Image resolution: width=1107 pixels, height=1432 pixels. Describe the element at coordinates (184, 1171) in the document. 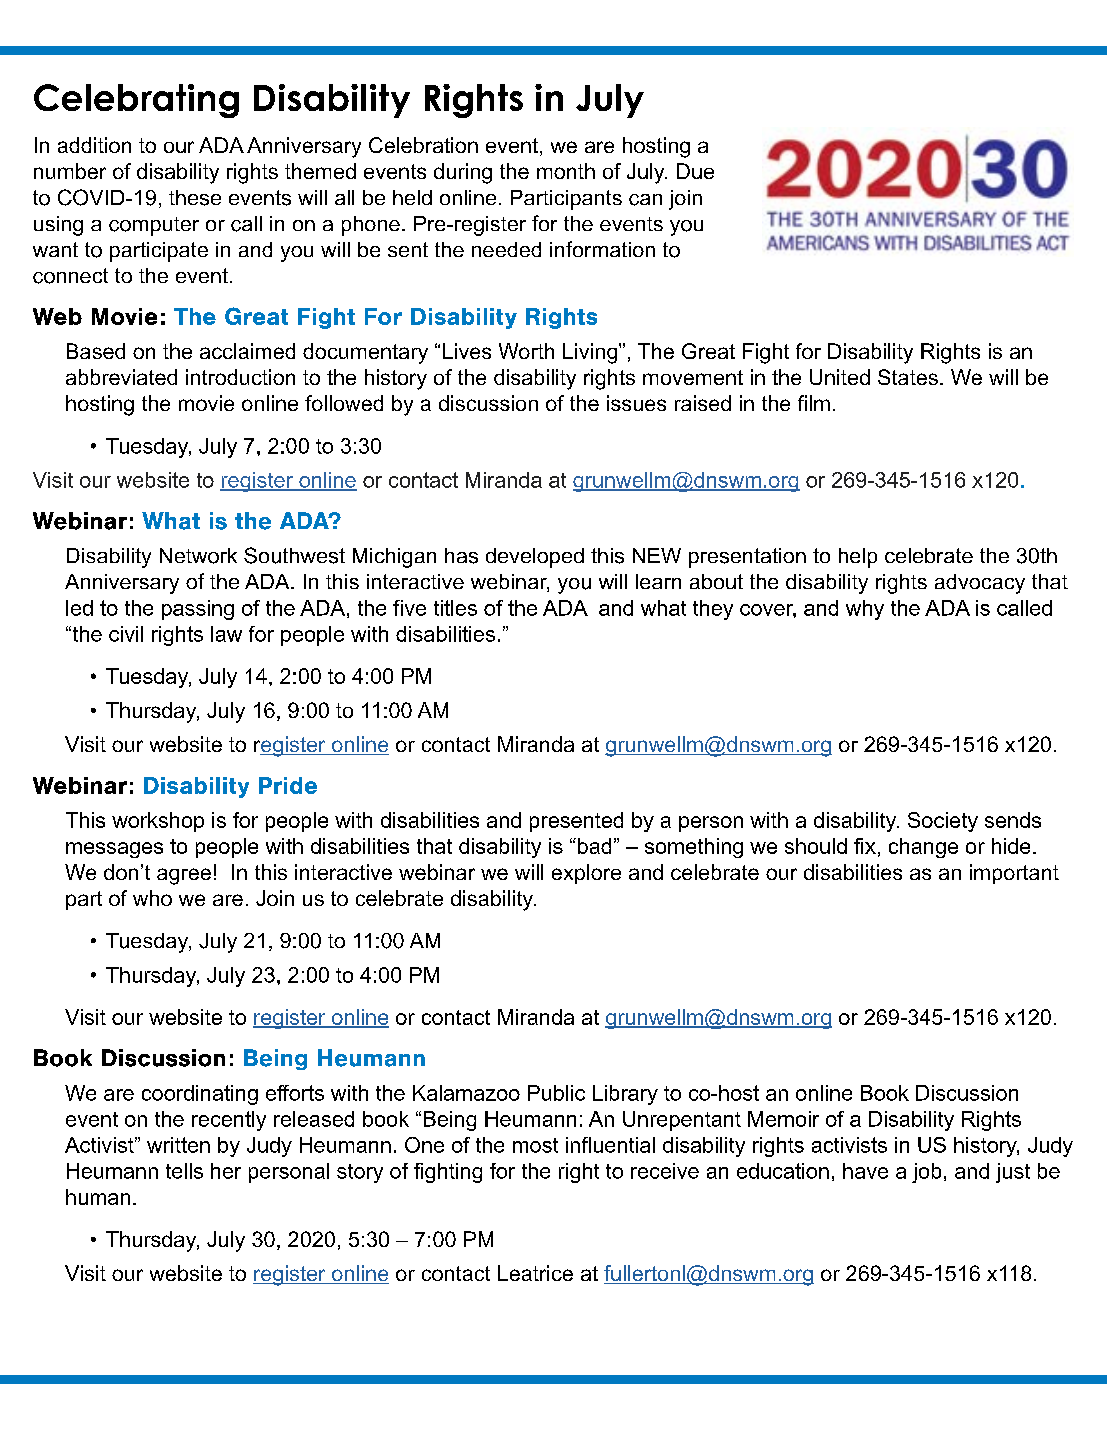

I see `tells` at that location.
